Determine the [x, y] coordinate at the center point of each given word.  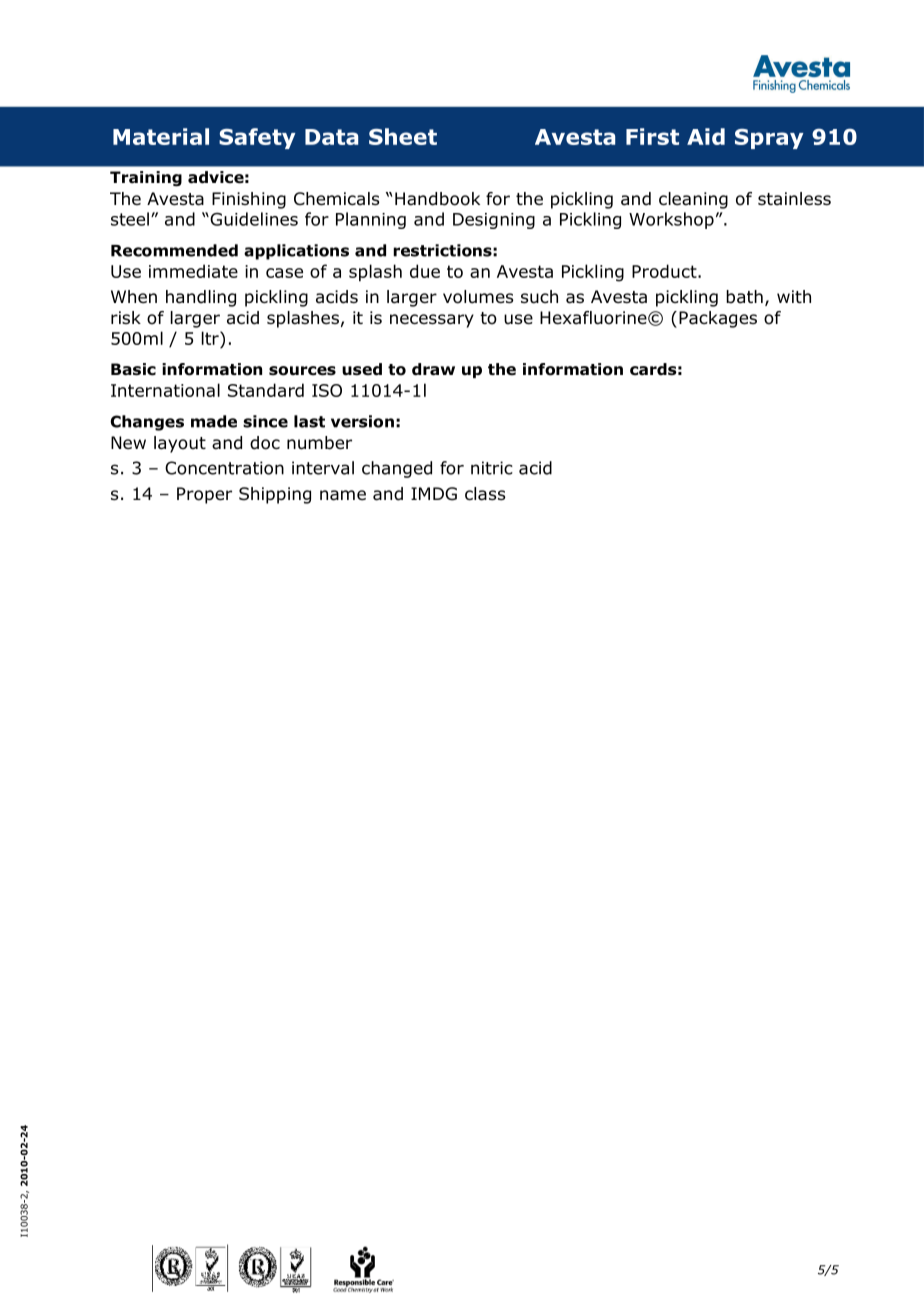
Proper [204, 495]
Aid [706, 136]
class [485, 494]
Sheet [403, 136]
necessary [432, 321]
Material [161, 136]
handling [201, 298]
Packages [718, 319]
